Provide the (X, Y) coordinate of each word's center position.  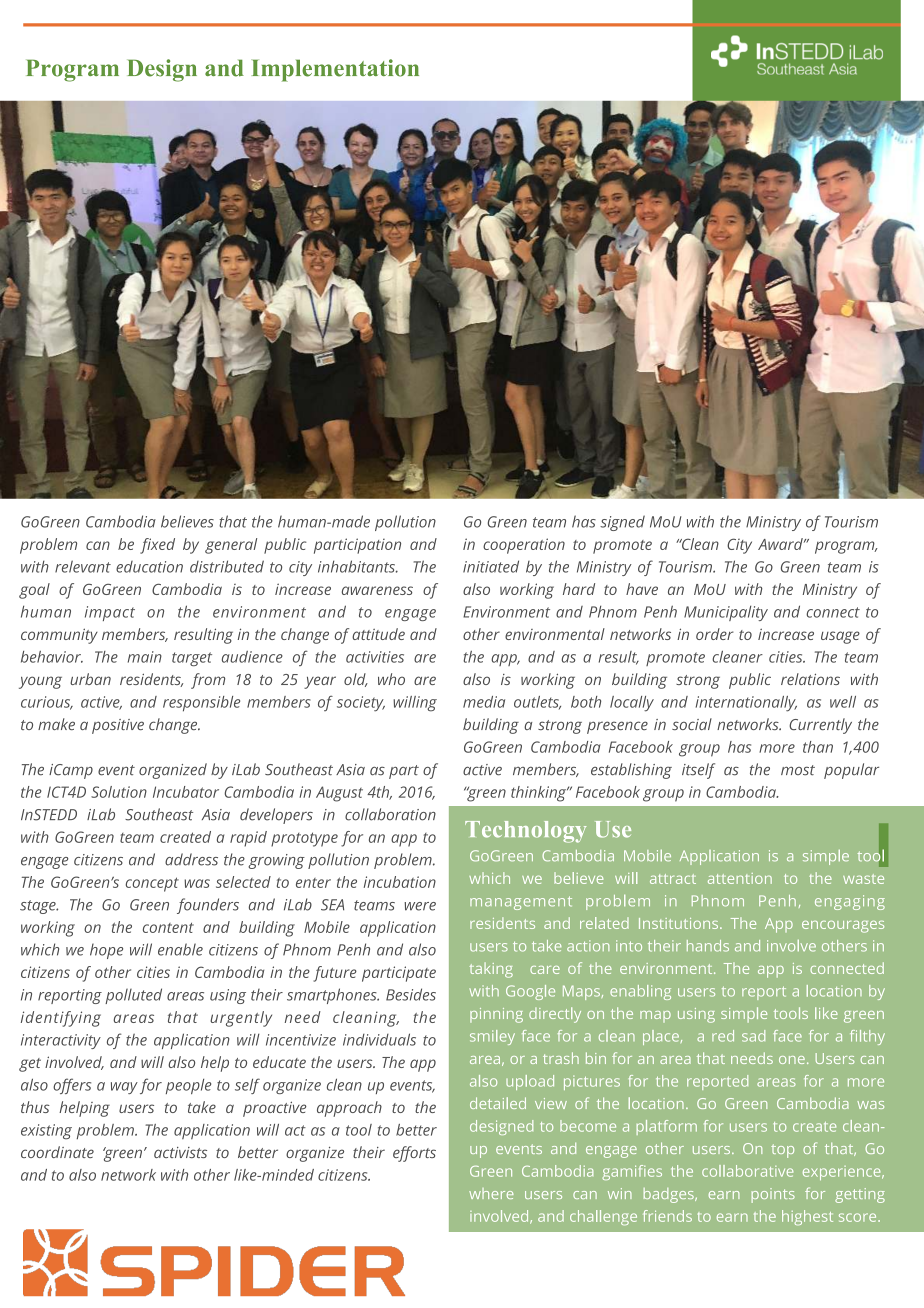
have (642, 589)
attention (740, 878)
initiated (491, 566)
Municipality (726, 613)
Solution (119, 792)
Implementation (335, 70)
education (149, 567)
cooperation (524, 546)
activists (180, 1152)
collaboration (390, 814)
